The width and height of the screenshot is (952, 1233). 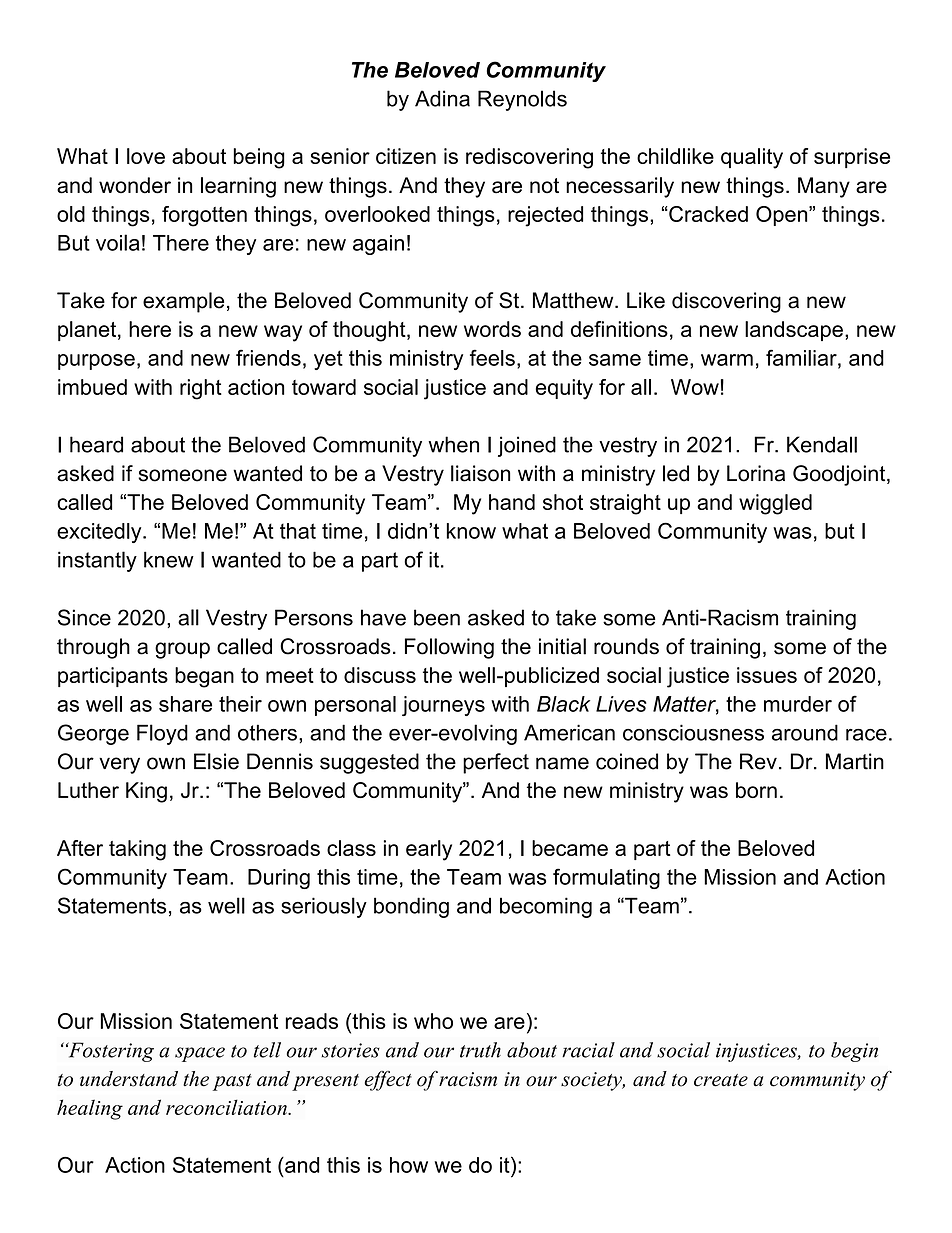 I want to click on born, so click(x=756, y=790).
